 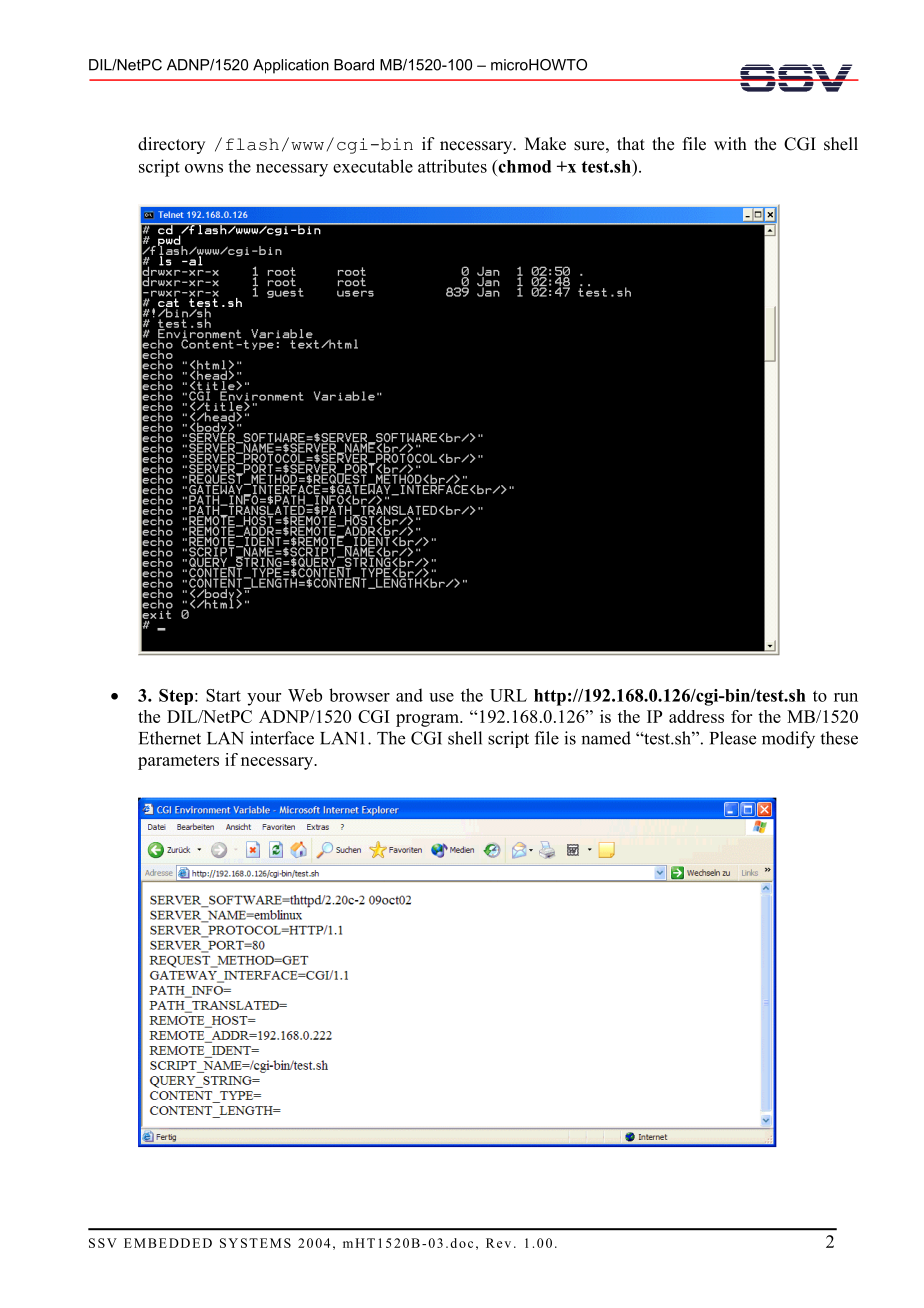 What do you see at coordinates (291, 66) in the screenshot?
I see `Application` at bounding box center [291, 66].
